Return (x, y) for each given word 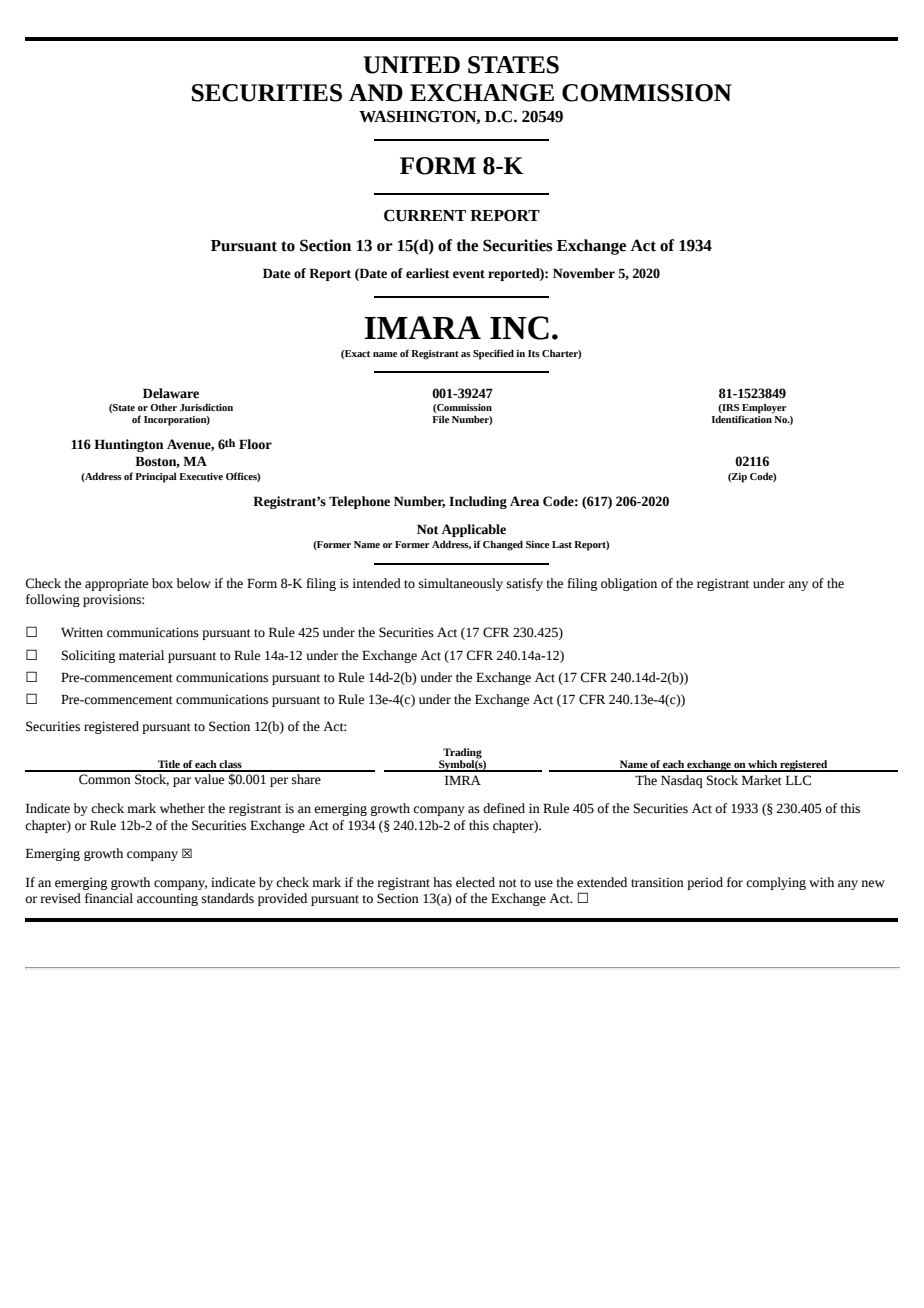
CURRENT (425, 215)
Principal (156, 477)
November (584, 273)
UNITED (411, 65)
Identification (742, 418)
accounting (167, 899)
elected (475, 882)
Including (478, 502)
